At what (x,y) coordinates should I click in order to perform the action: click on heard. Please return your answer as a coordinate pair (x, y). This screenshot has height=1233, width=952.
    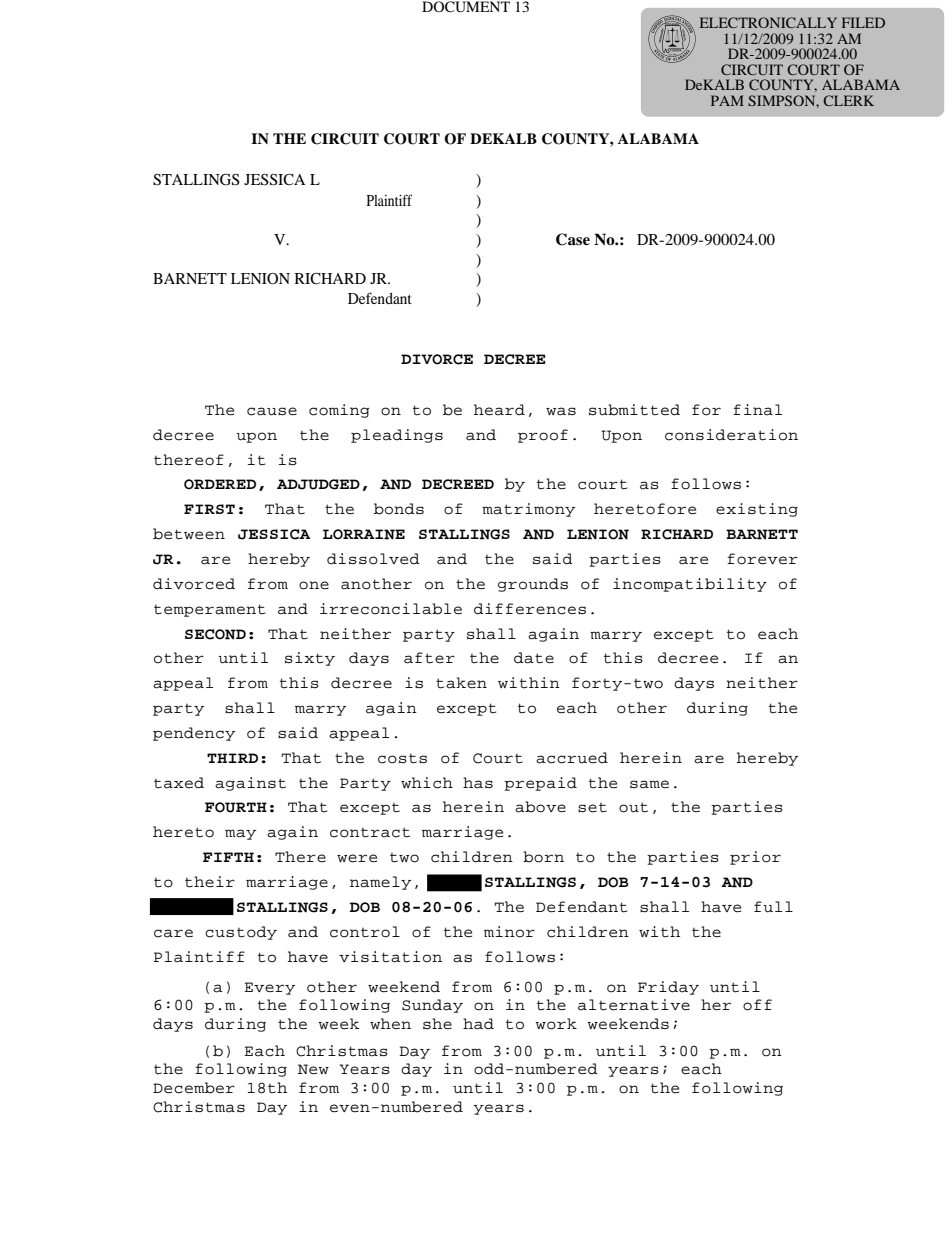
    Looking at the image, I should click on (499, 410).
